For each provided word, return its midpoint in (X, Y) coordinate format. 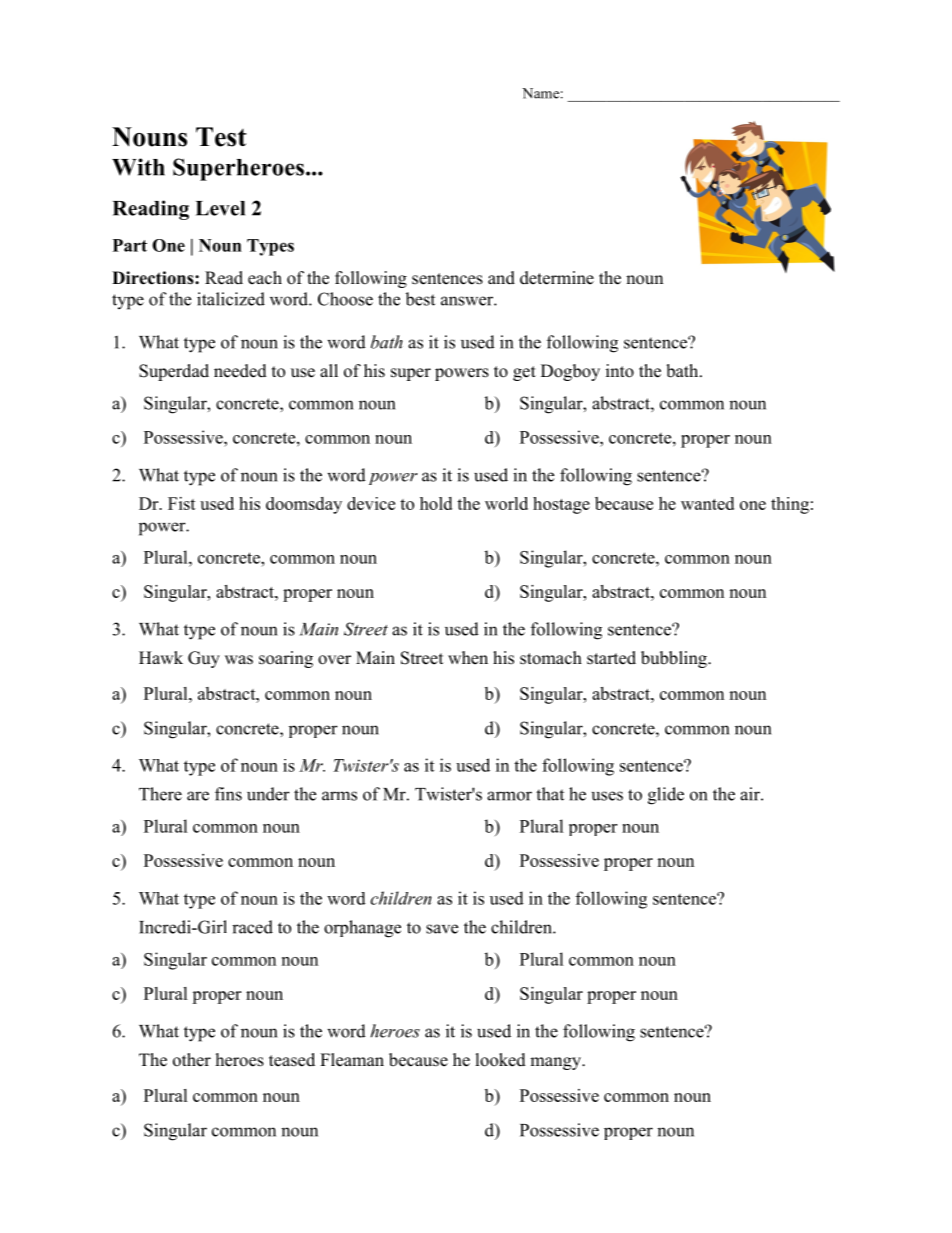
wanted (707, 503)
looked (501, 1060)
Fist (182, 503)
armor (509, 796)
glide (666, 796)
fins (228, 794)
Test (221, 137)
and (501, 278)
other (192, 1060)
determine (557, 278)
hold (436, 503)
